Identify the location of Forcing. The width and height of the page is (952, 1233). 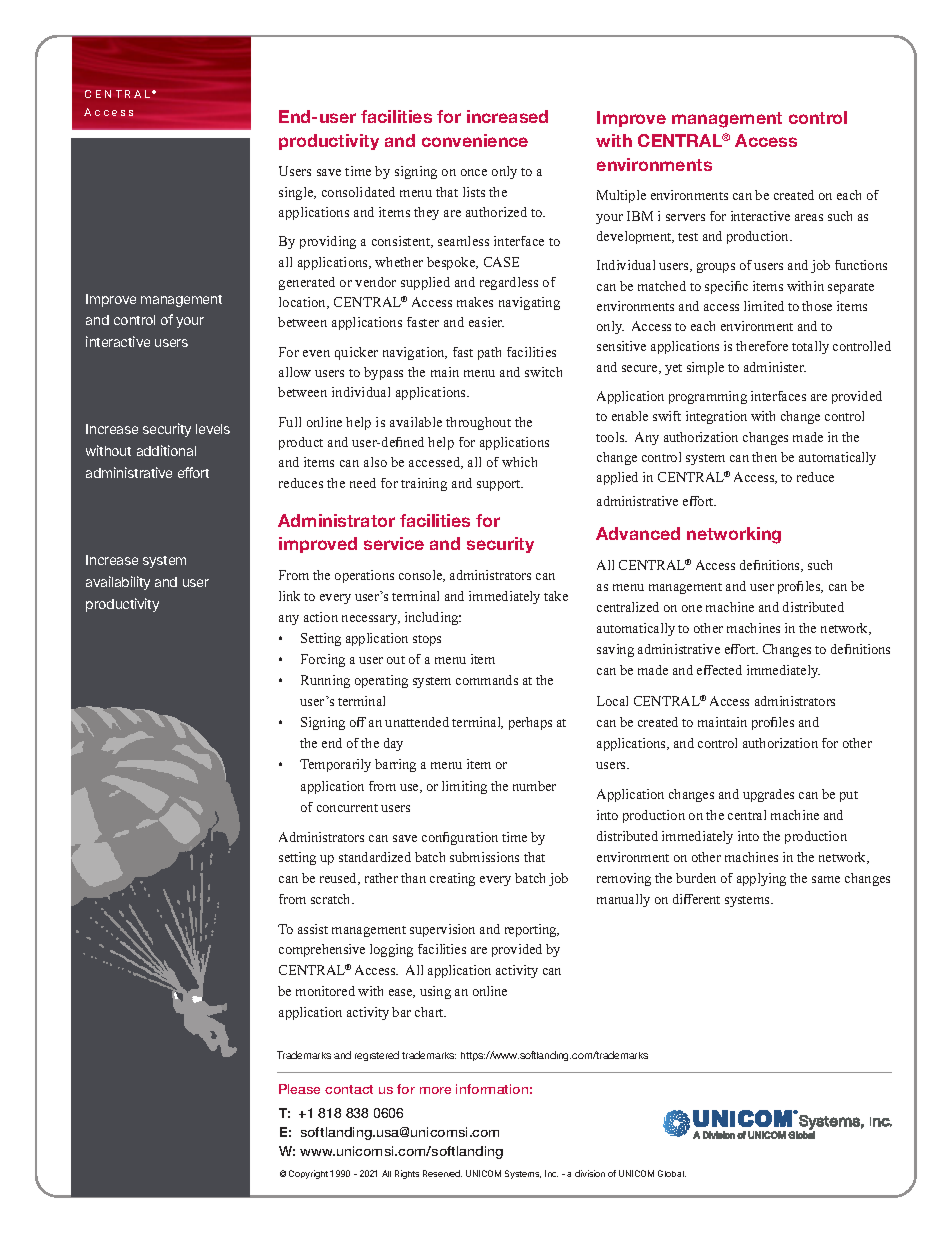
(323, 660).
